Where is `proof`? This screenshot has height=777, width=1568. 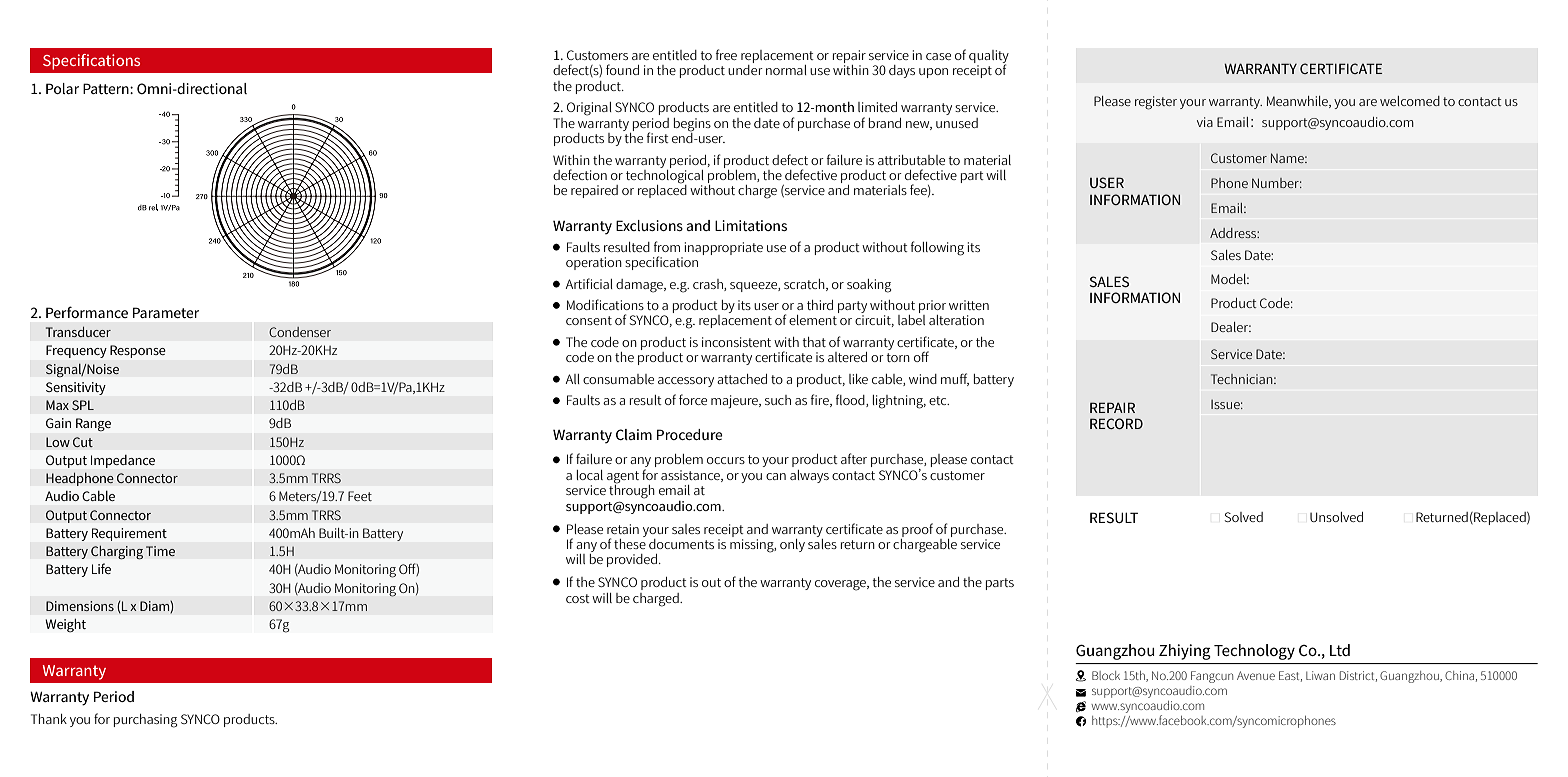
proof is located at coordinates (917, 530).
